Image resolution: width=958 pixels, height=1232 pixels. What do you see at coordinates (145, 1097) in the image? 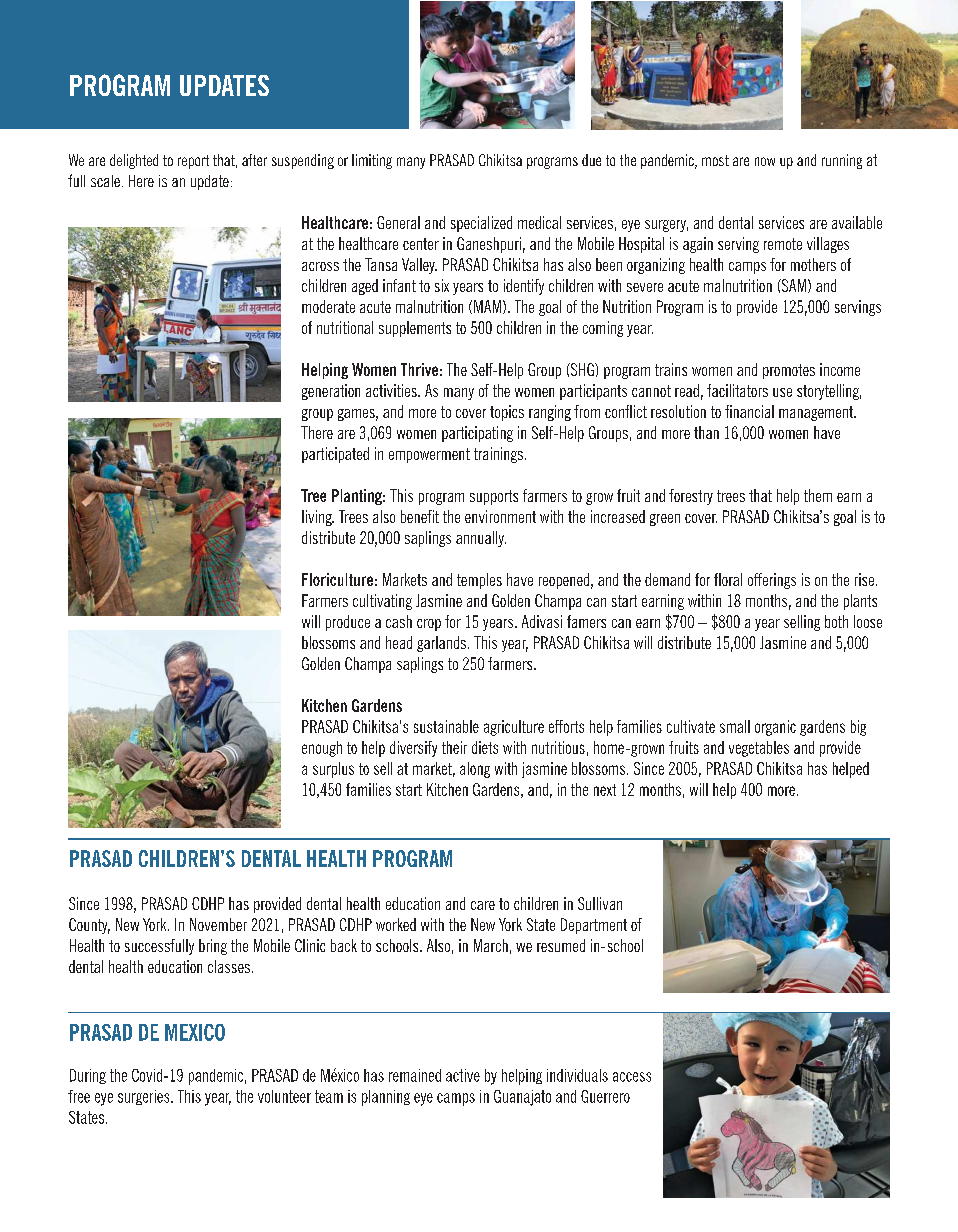
I see `surgeries` at bounding box center [145, 1097].
